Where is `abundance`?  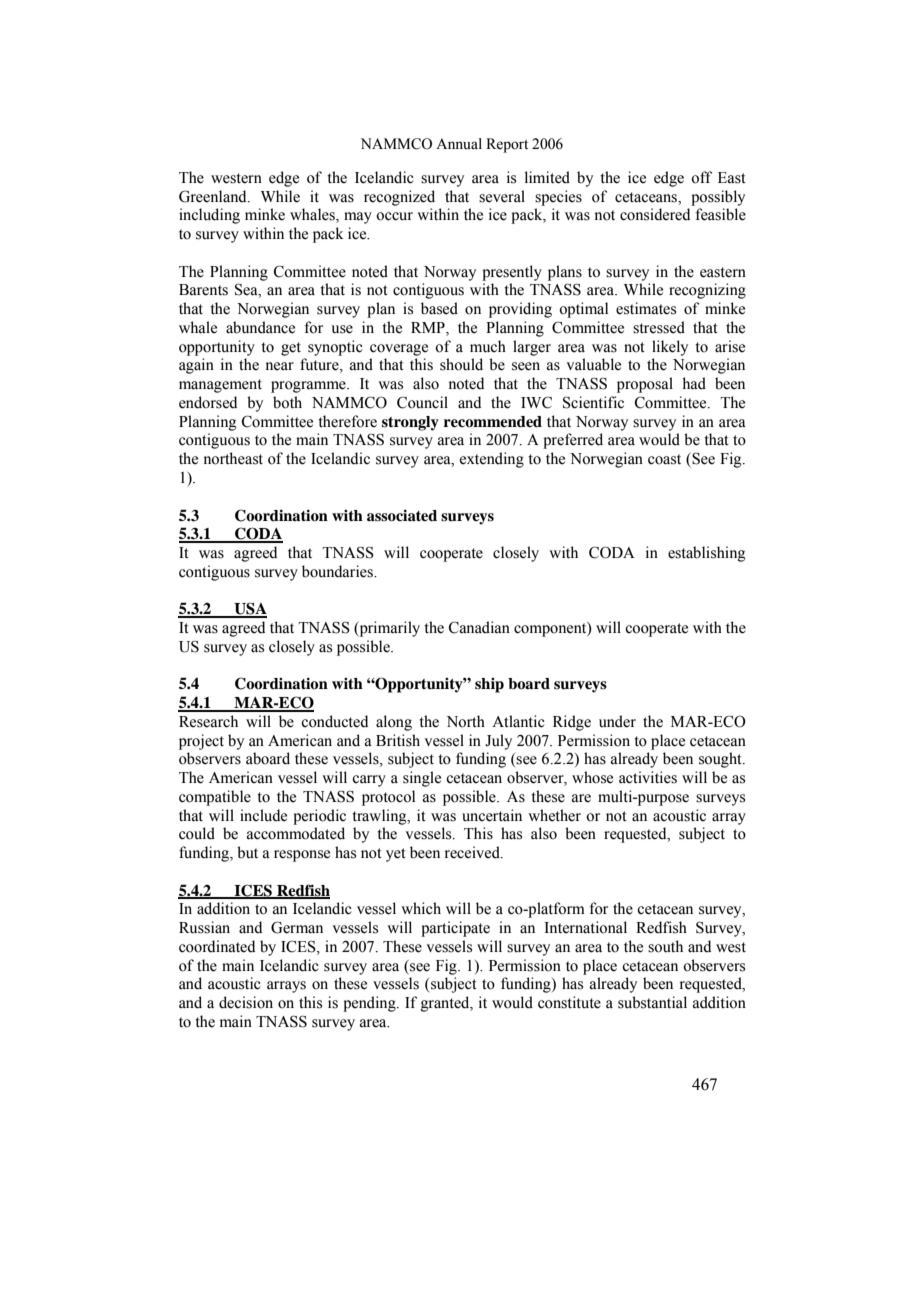 abundance is located at coordinates (260, 327).
